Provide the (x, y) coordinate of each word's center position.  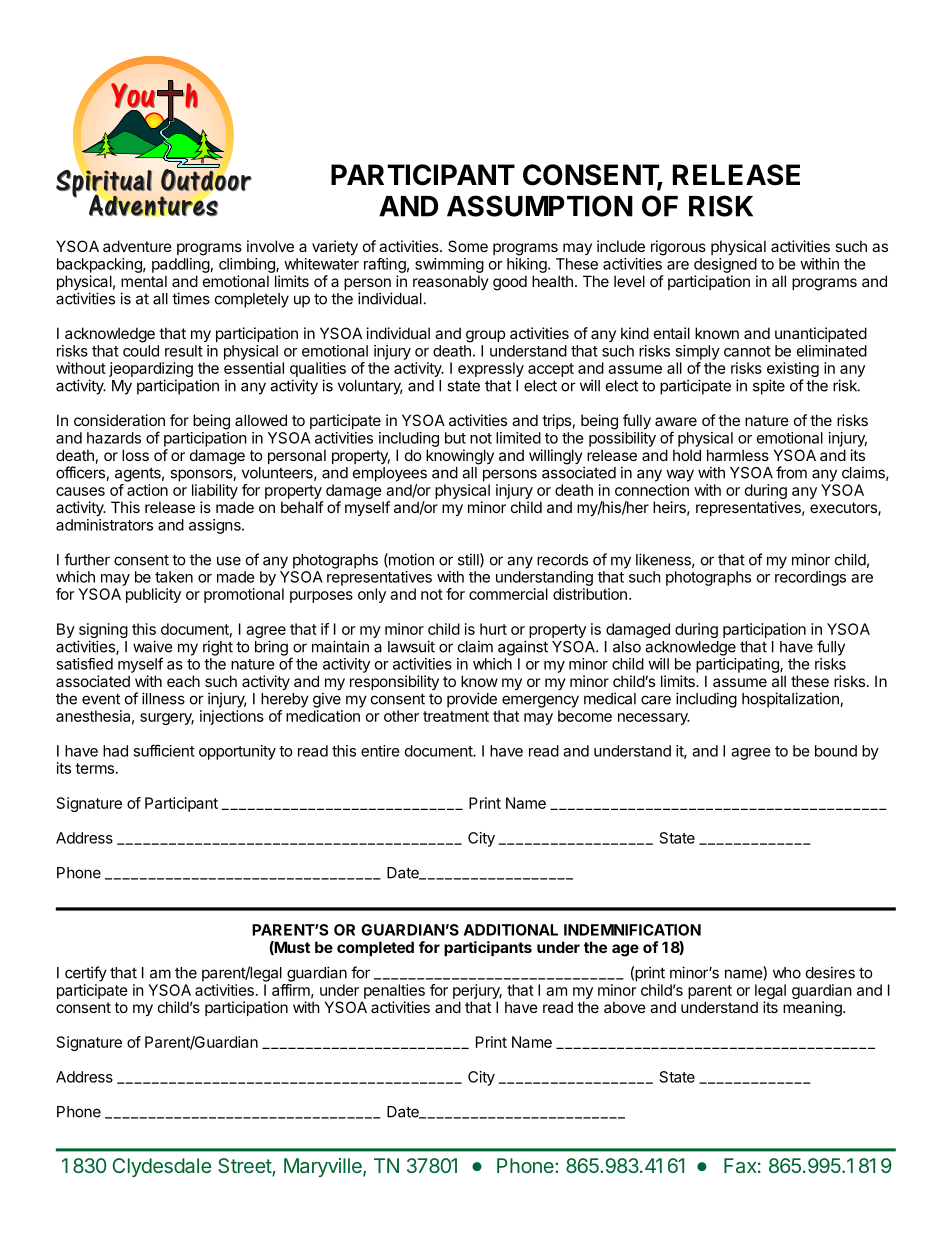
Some (468, 246)
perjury (477, 993)
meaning (813, 1009)
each (183, 681)
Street (245, 1167)
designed (725, 265)
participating (738, 665)
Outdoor (206, 180)
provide (472, 700)
